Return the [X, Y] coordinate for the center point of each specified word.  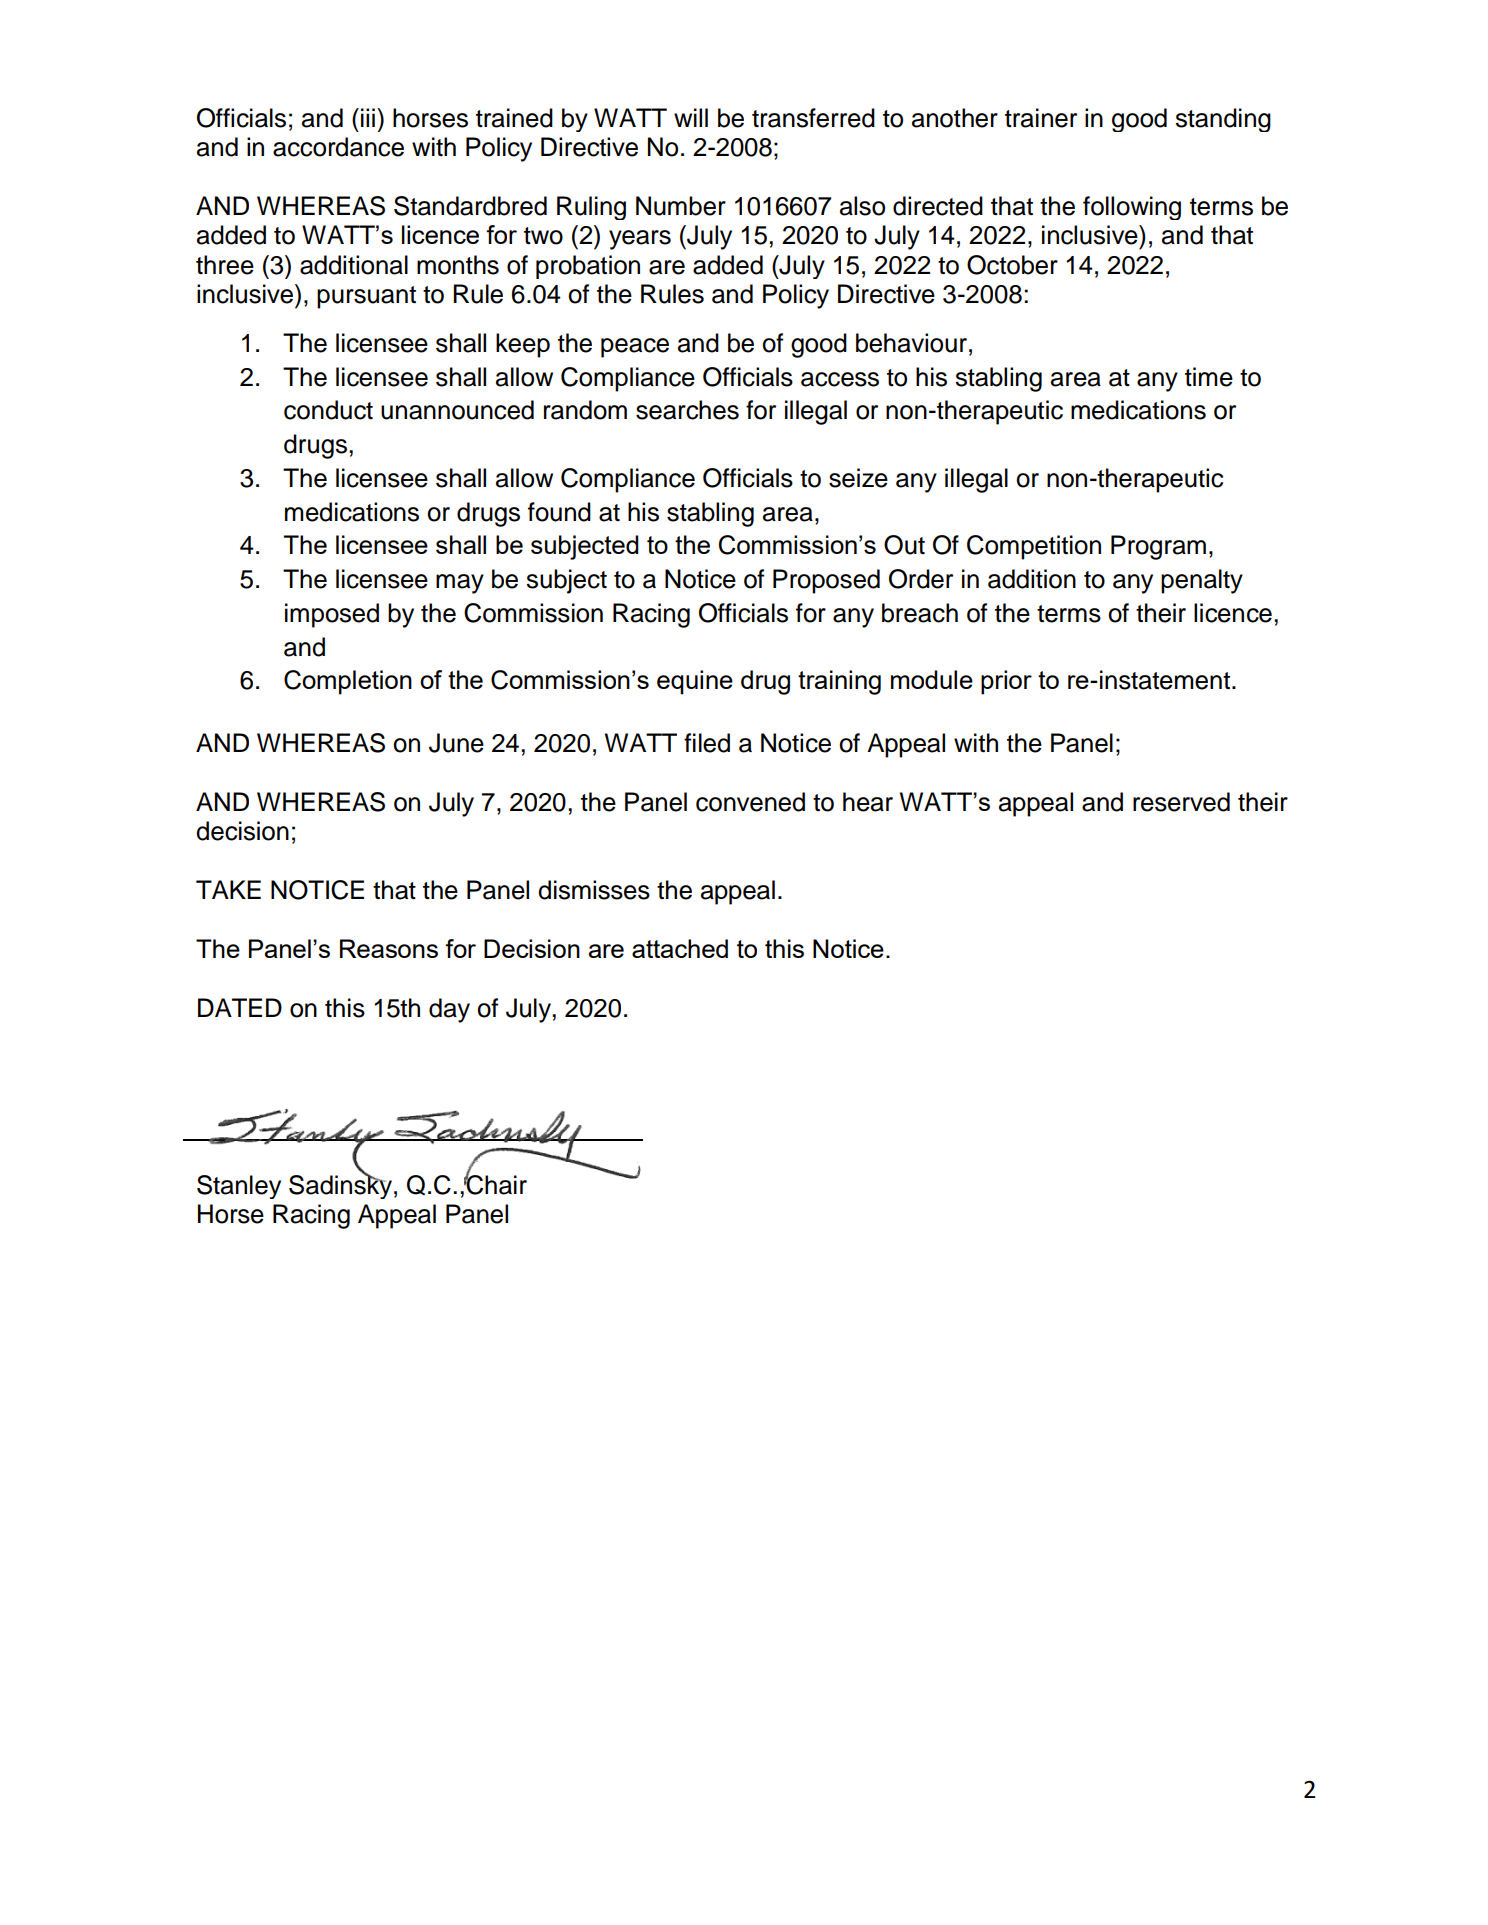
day [449, 1010]
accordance [338, 147]
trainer [1041, 118]
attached [680, 948]
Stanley [239, 1187]
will [691, 117]
